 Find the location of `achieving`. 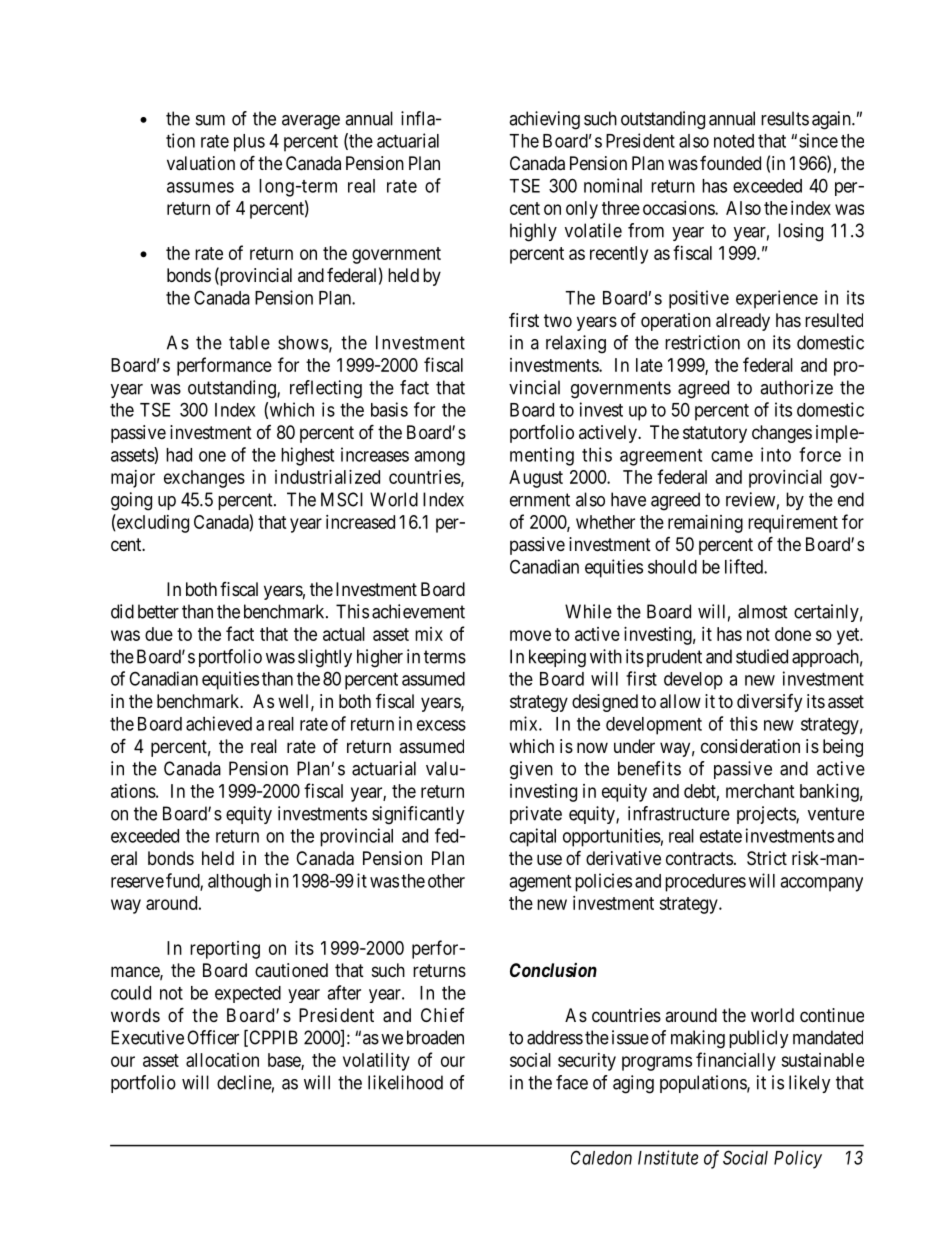

achieving is located at coordinates (544, 120).
